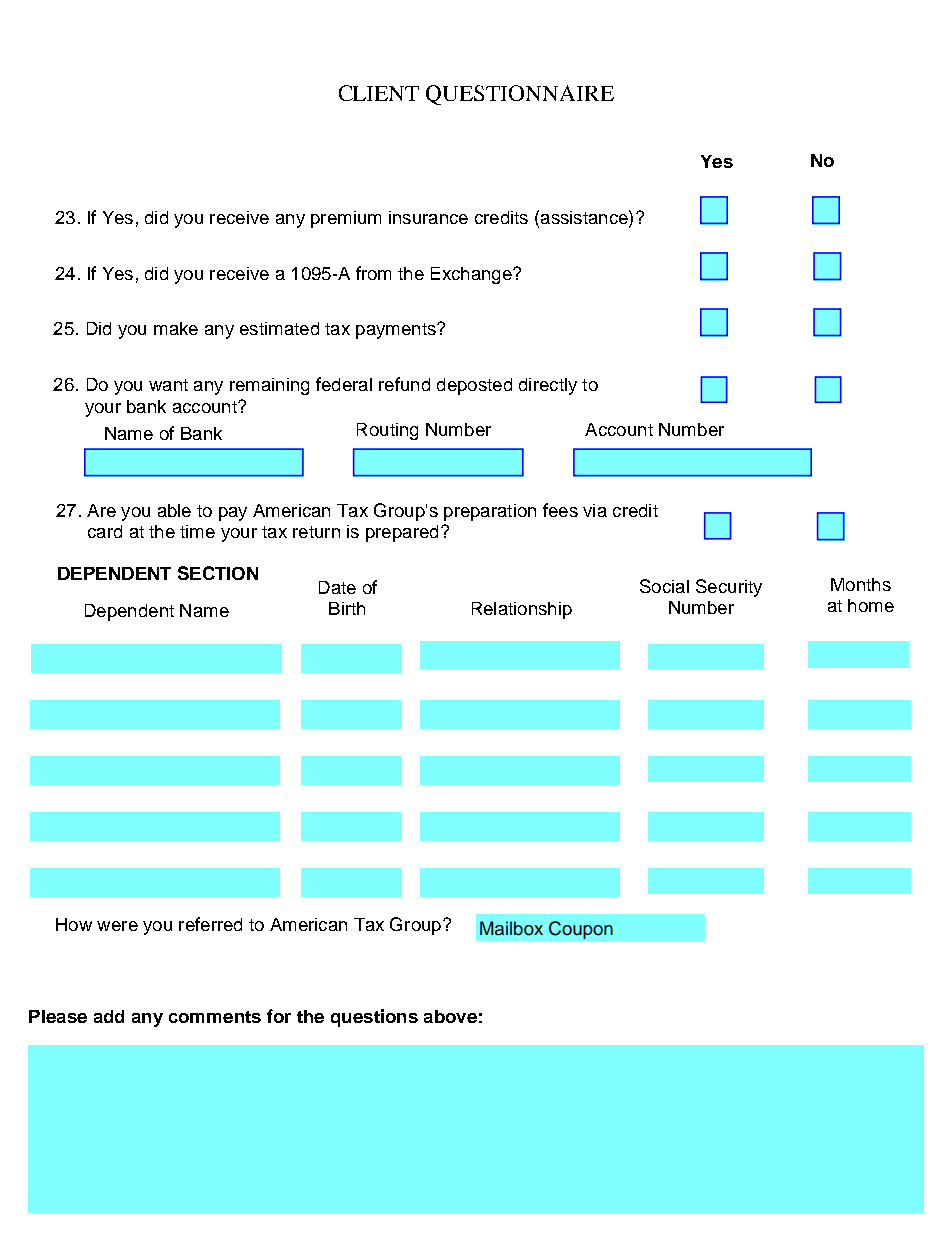  What do you see at coordinates (404, 384) in the screenshot?
I see `refund` at bounding box center [404, 384].
